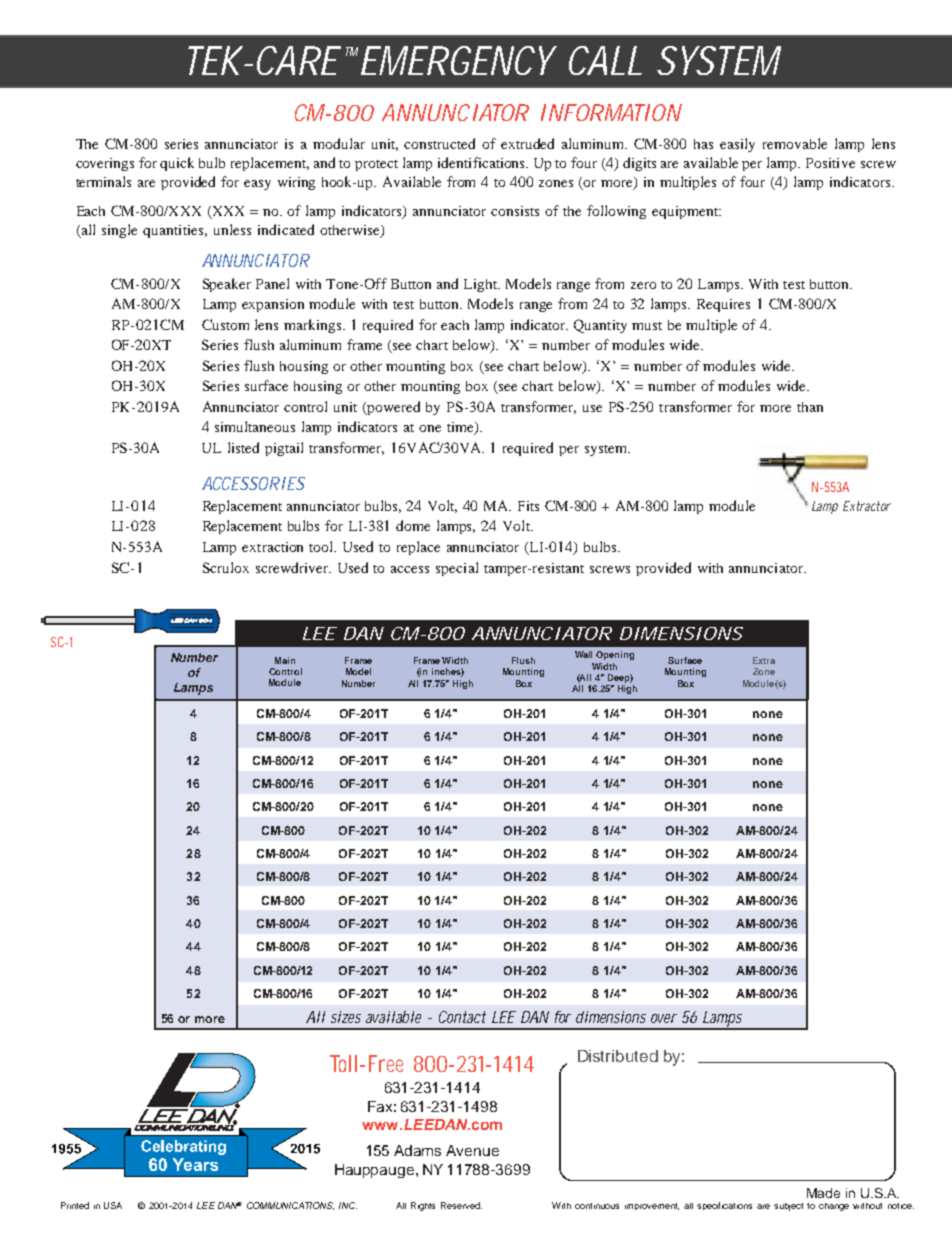 The image size is (952, 1233). I want to click on terminals, so click(103, 181).
